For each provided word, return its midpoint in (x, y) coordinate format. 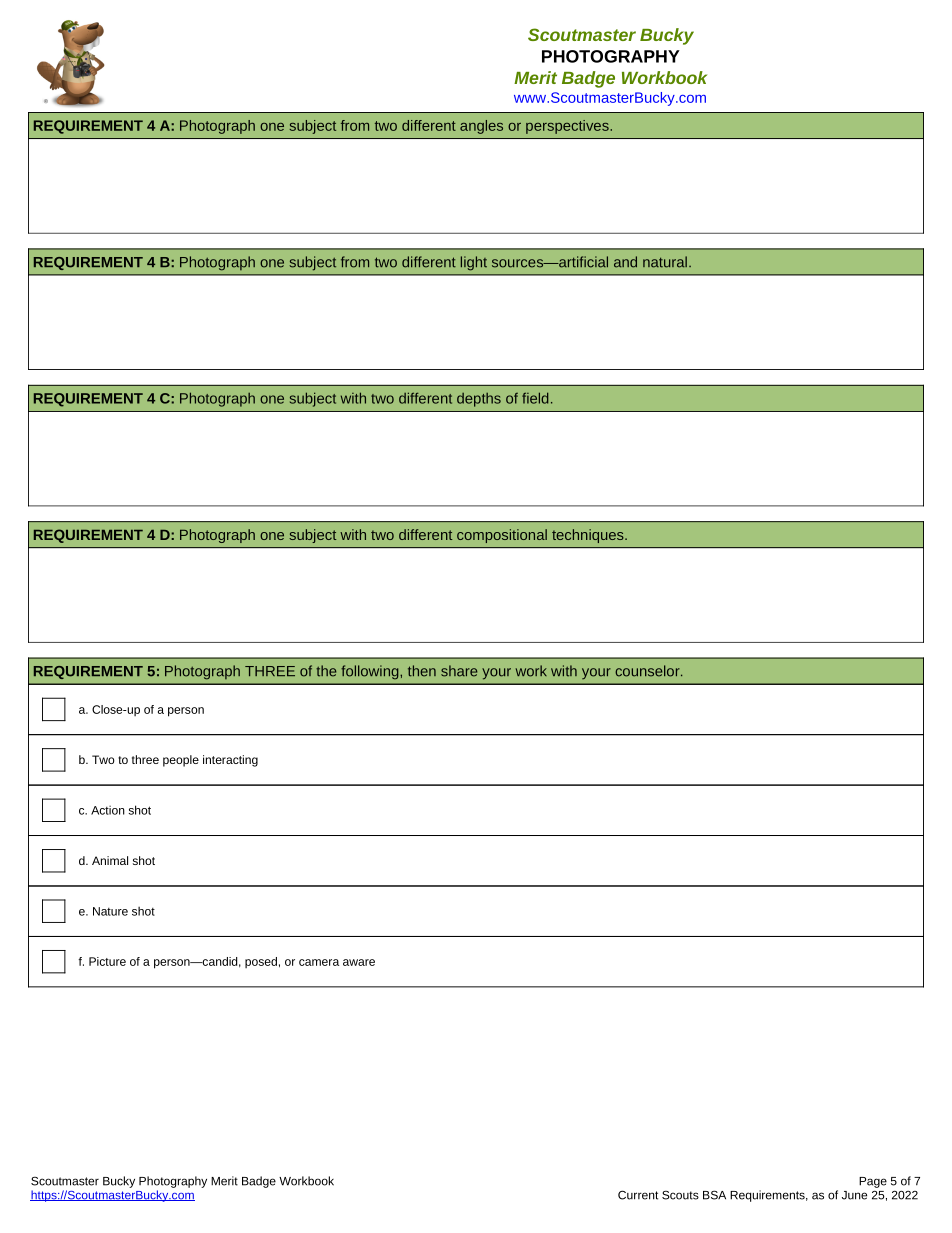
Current (638, 1195)
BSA (714, 1195)
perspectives (568, 127)
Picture (107, 961)
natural (665, 262)
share (459, 671)
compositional (502, 536)
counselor (648, 671)
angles (481, 127)
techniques (589, 536)
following (371, 672)
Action (108, 810)
